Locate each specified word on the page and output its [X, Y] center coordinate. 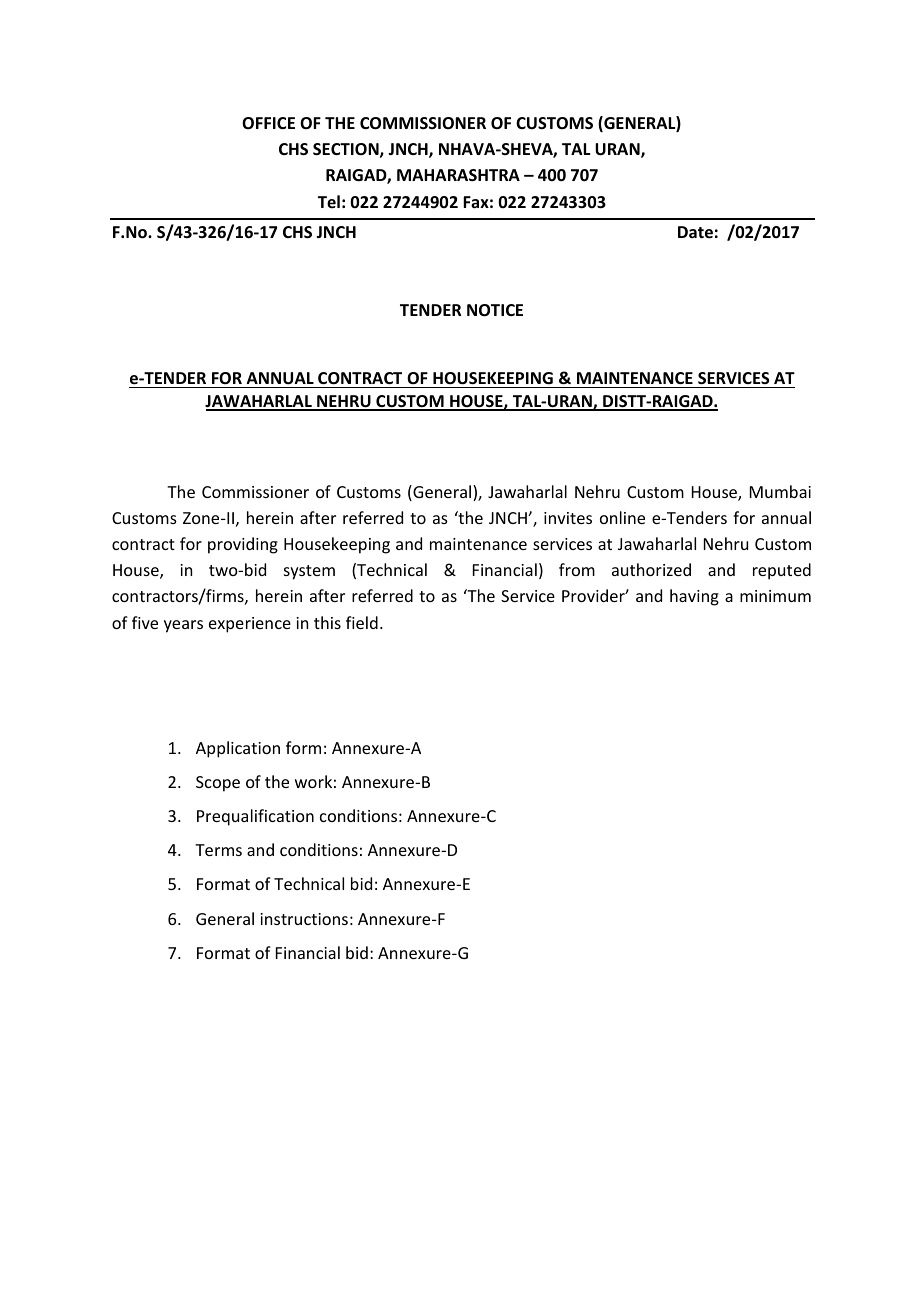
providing [243, 545]
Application [238, 749]
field [362, 622]
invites [568, 518]
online [622, 517]
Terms [218, 850]
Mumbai [780, 491]
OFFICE [268, 123]
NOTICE [495, 310]
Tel [329, 201]
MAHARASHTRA [458, 175]
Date [695, 232]
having [694, 597]
